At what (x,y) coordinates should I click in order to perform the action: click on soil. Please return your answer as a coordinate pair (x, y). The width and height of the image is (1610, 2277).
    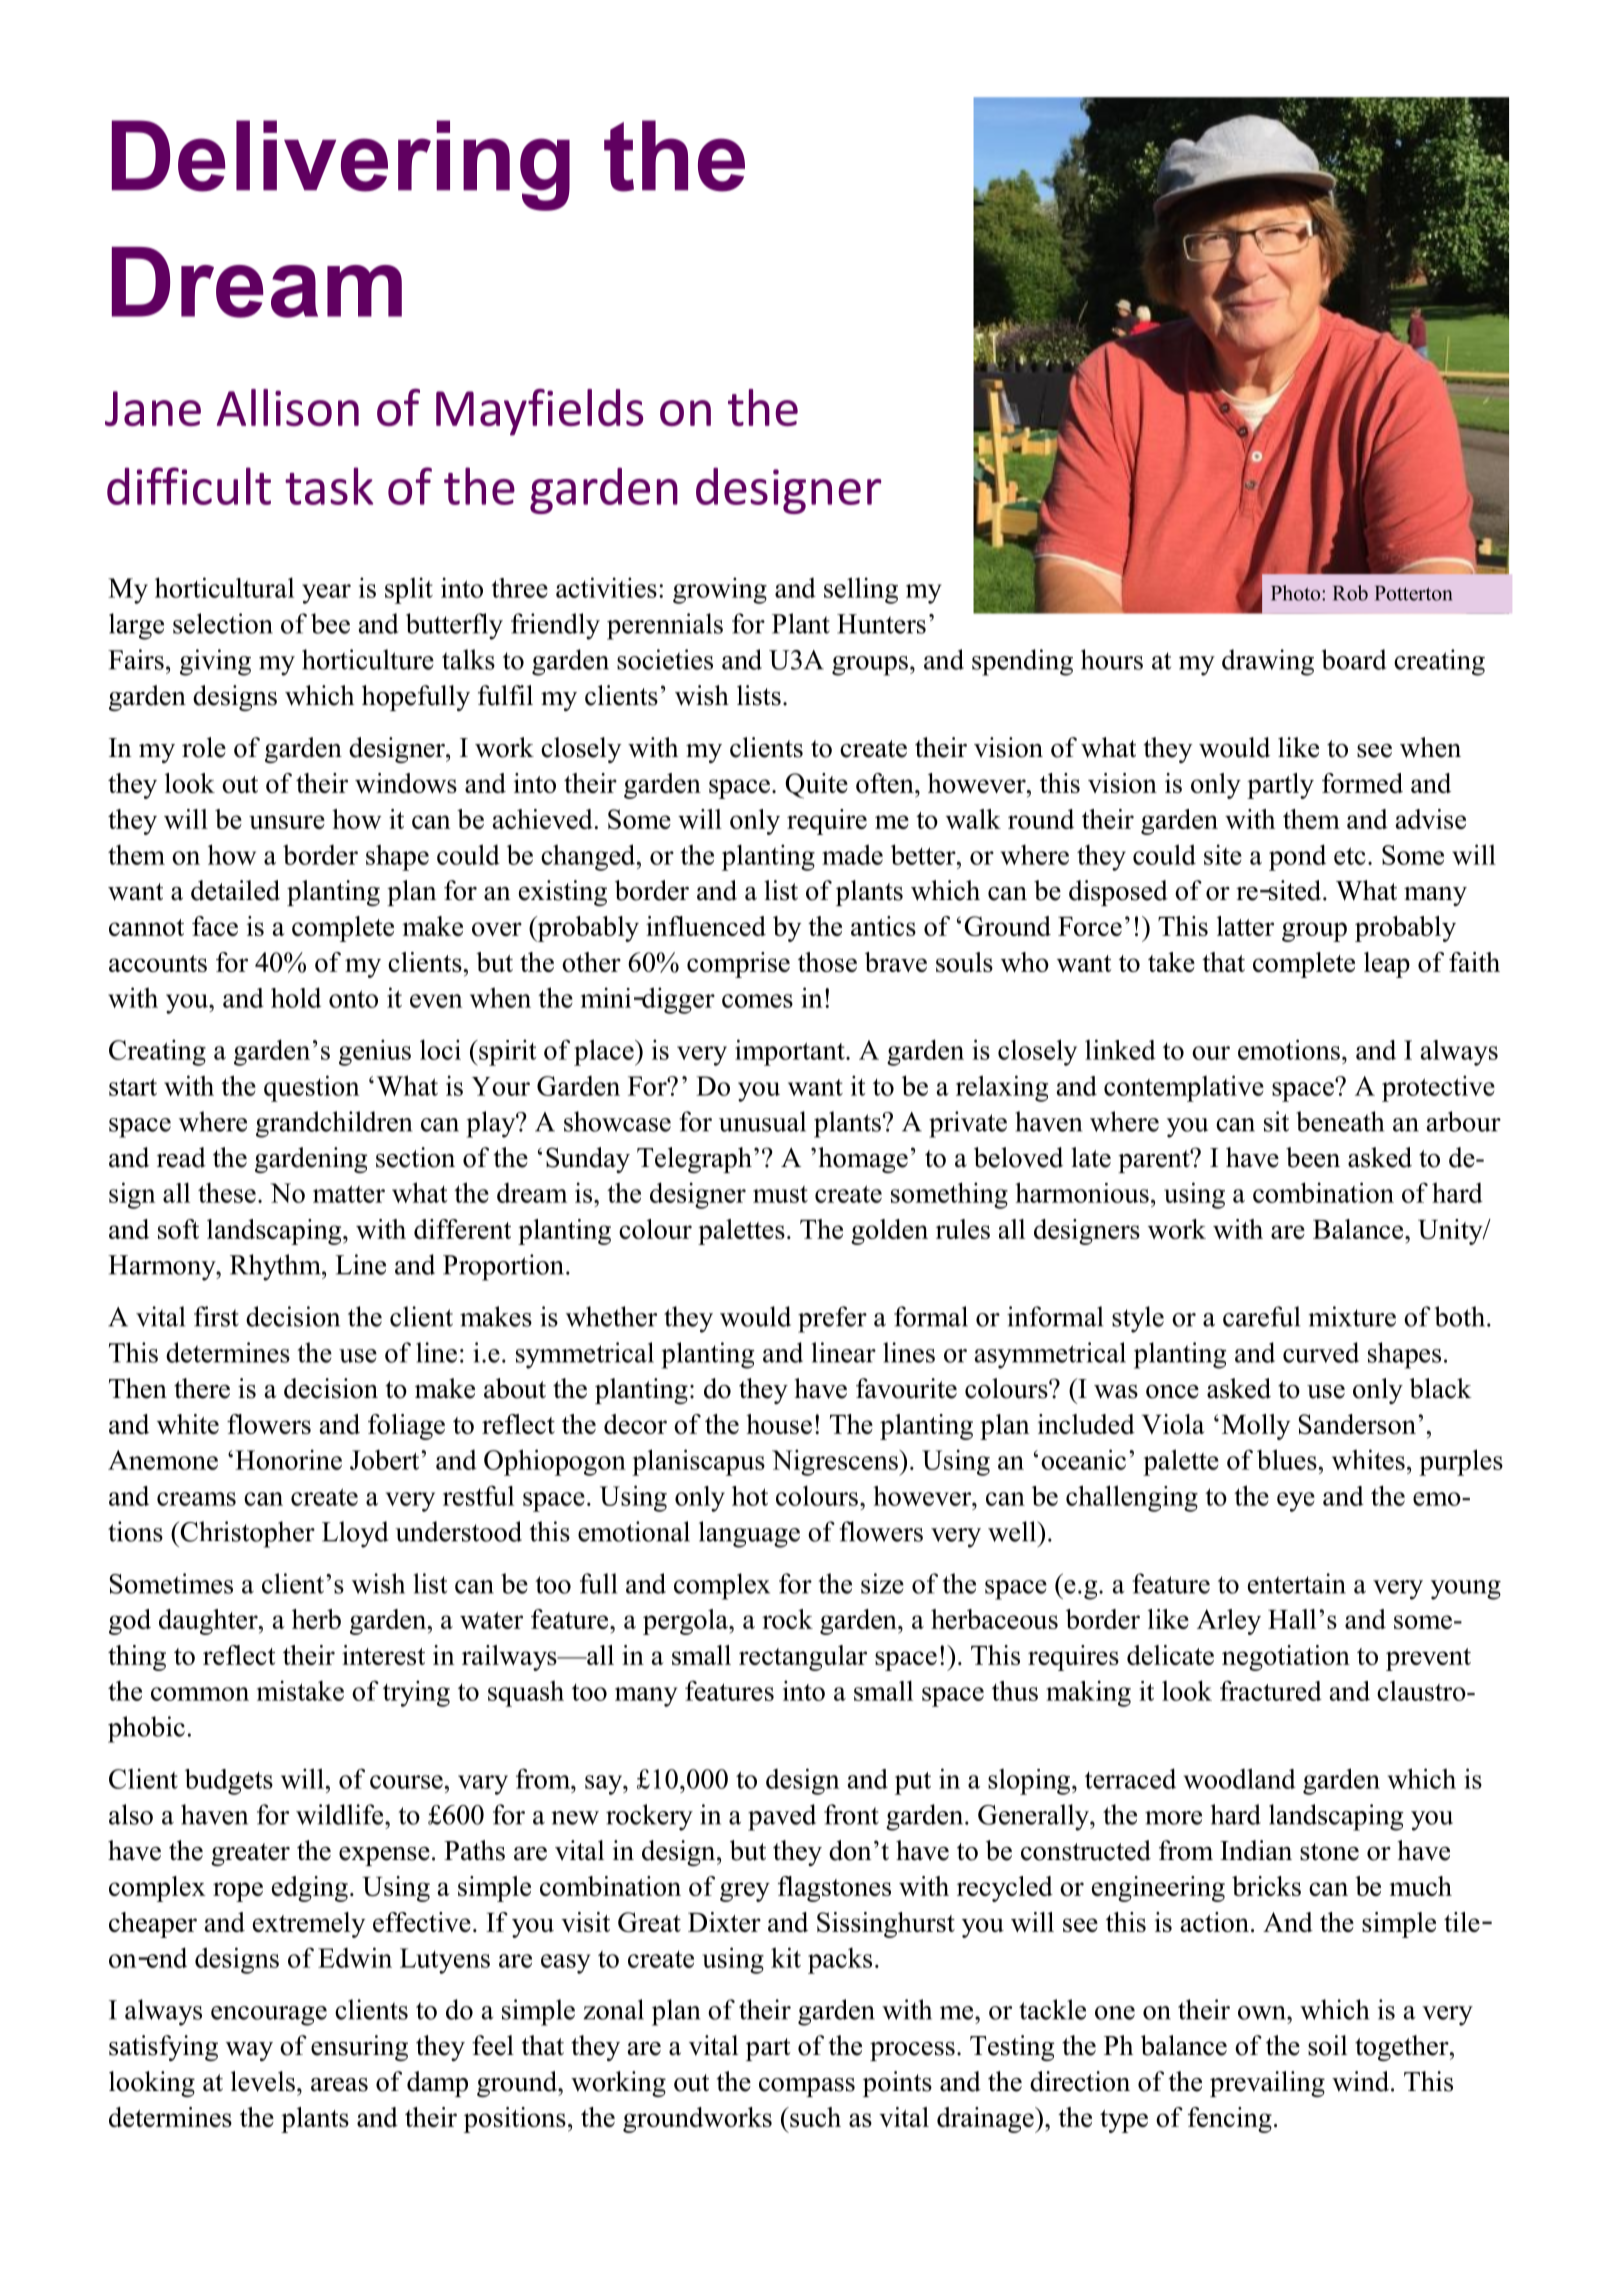
    Looking at the image, I should click on (1327, 2045).
